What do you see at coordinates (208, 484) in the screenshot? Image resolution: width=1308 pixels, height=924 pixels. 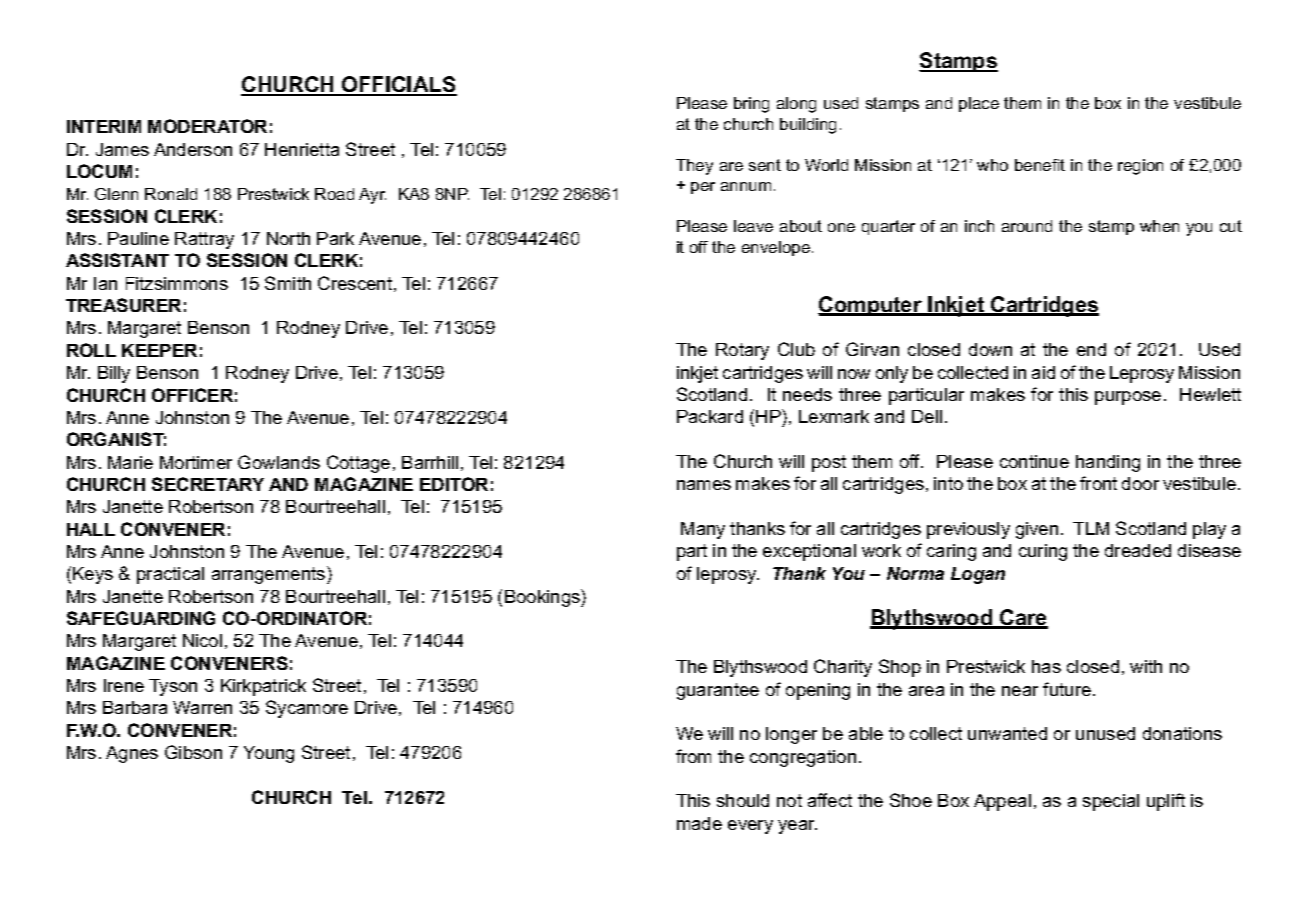 I see `SECRETARY` at bounding box center [208, 484].
